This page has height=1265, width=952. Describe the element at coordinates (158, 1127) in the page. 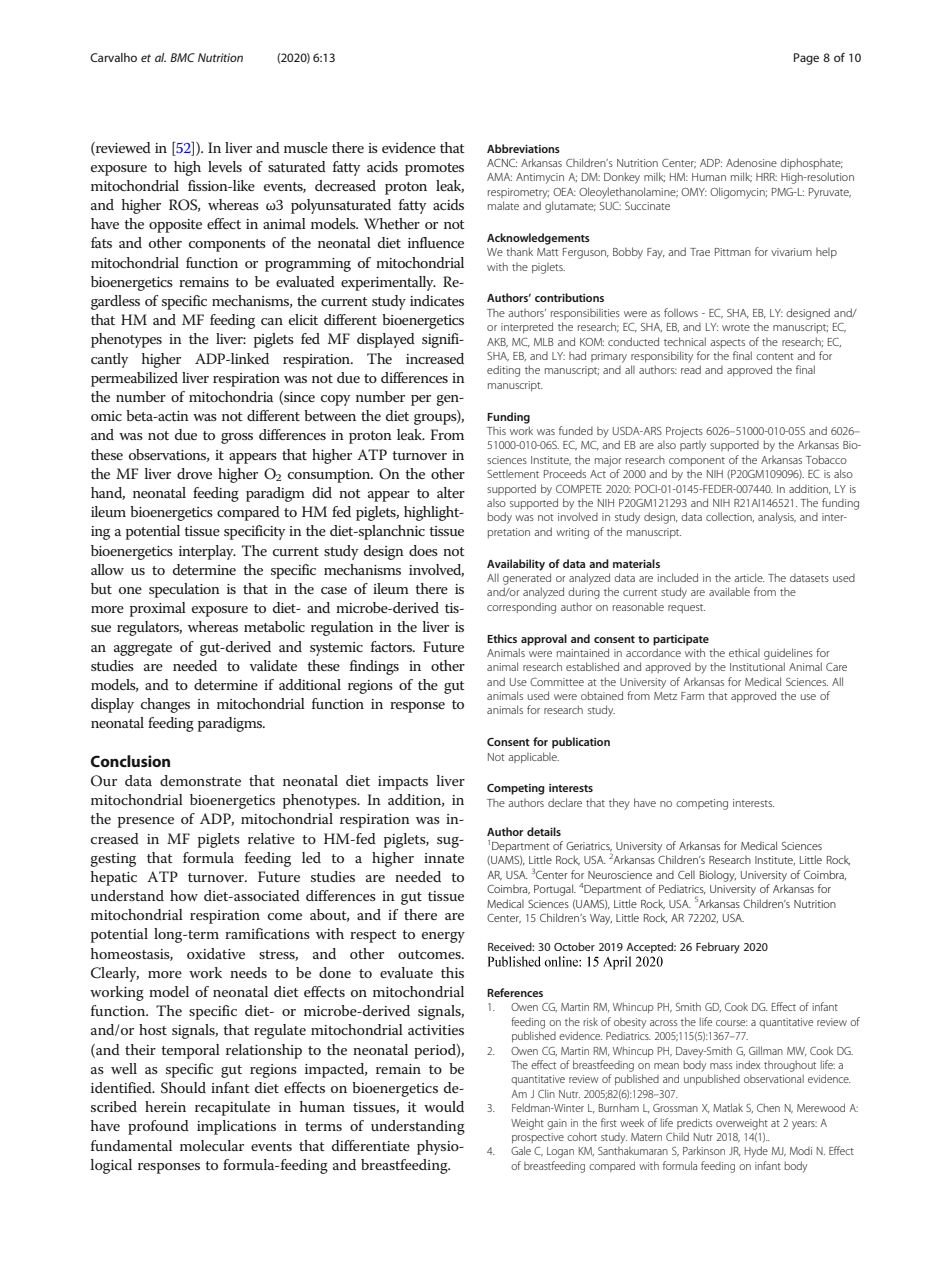

I see `profound` at that location.
